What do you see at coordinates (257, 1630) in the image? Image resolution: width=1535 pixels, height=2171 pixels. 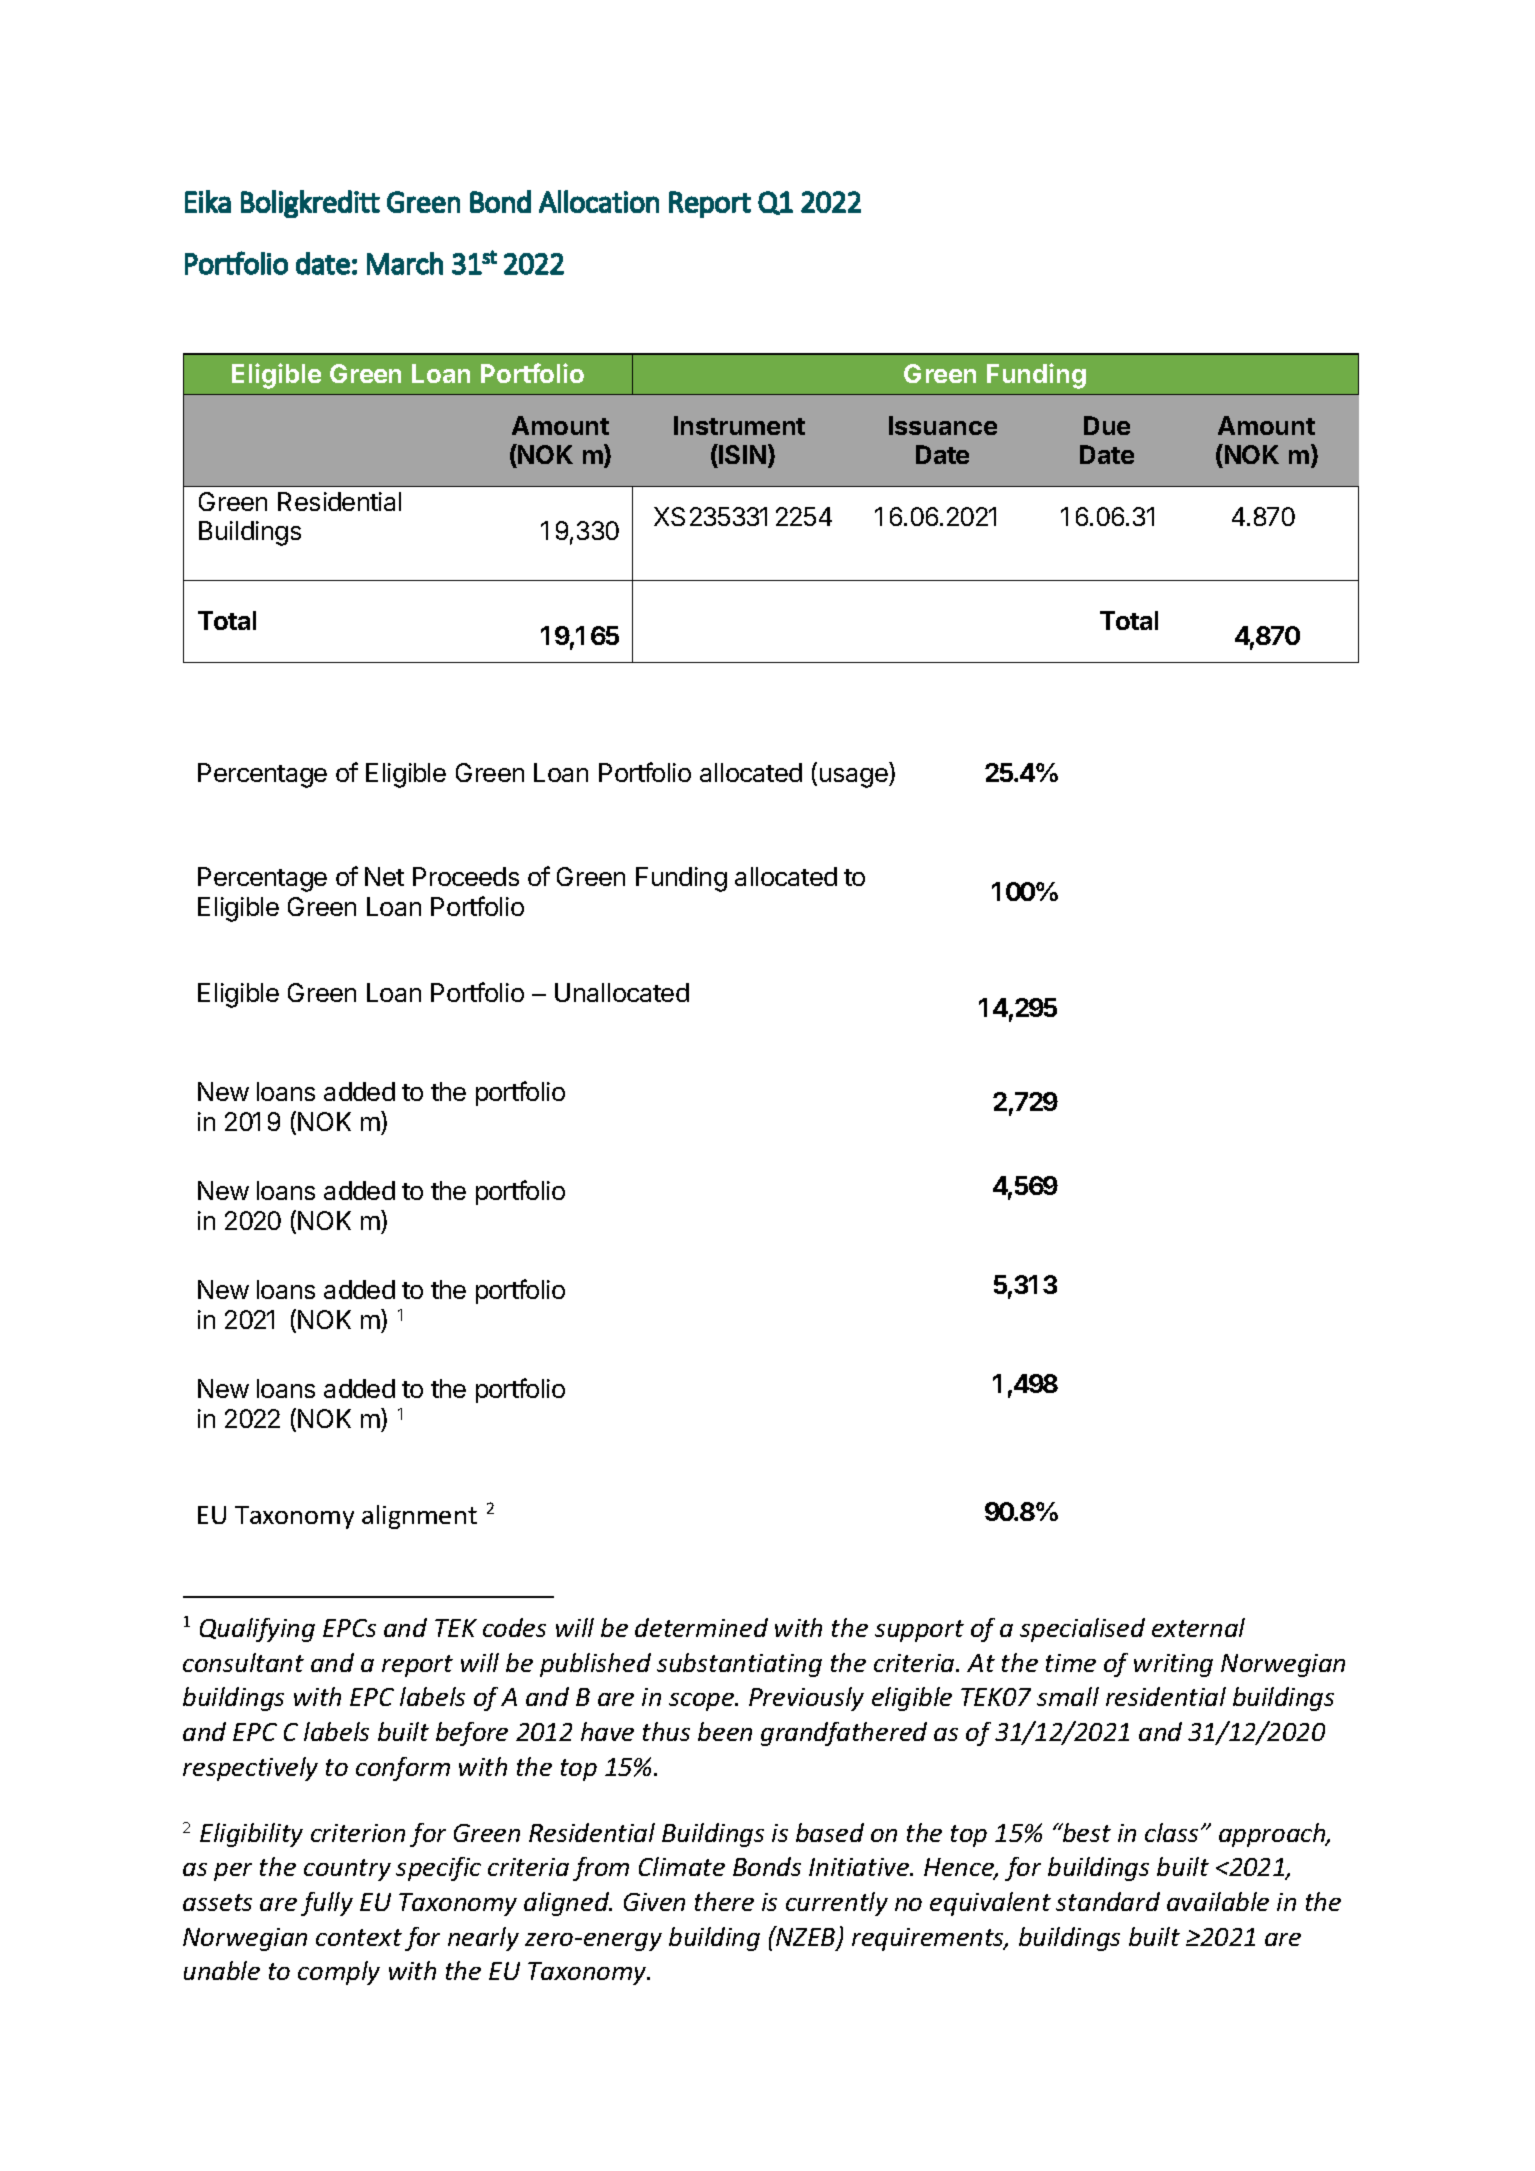 I see `Qualifying` at bounding box center [257, 1630].
